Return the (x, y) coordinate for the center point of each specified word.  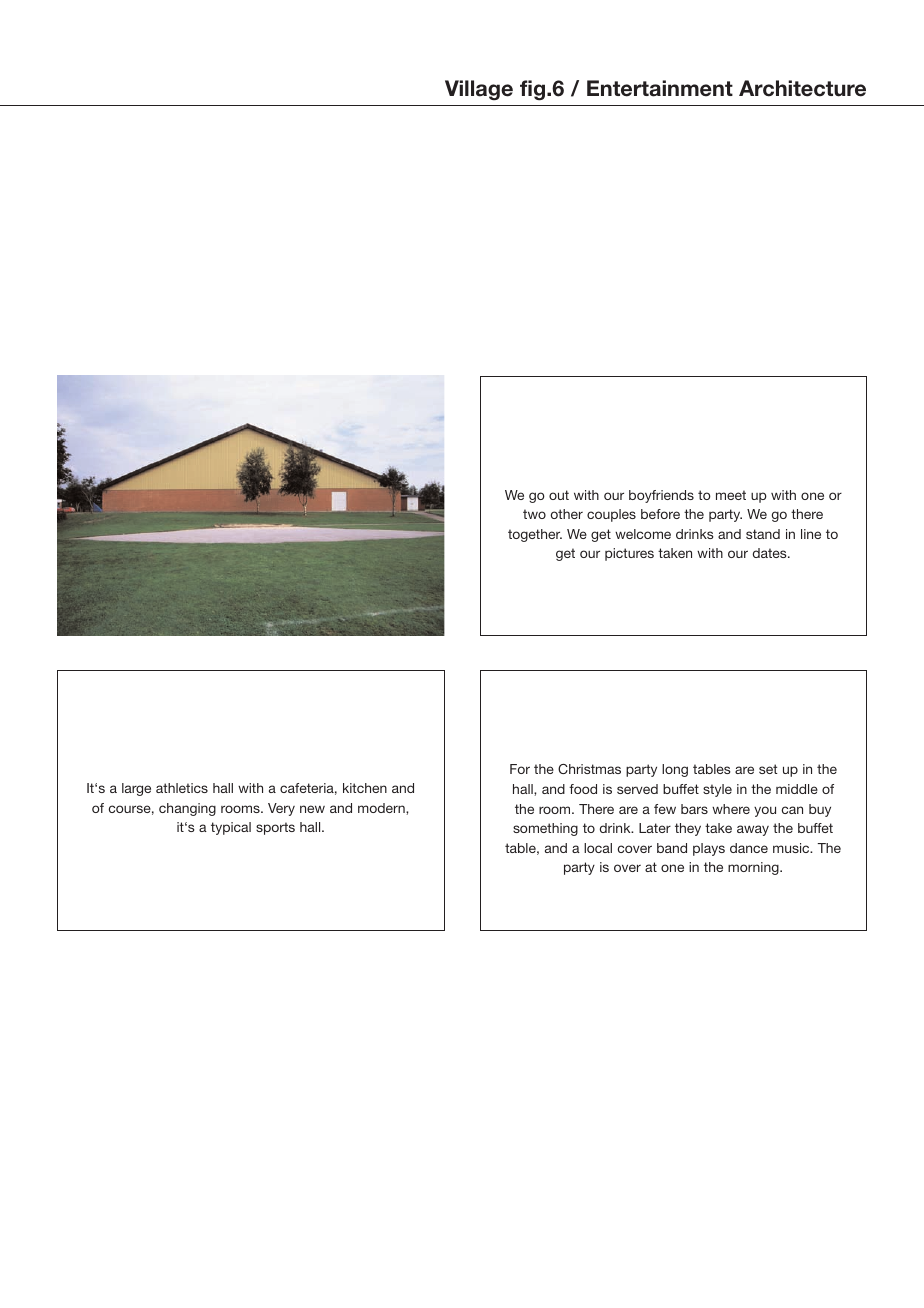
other (567, 514)
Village (479, 90)
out (559, 495)
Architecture (802, 88)
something (545, 829)
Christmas (589, 769)
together (535, 535)
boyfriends (661, 496)
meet (731, 495)
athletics (182, 788)
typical (231, 828)
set (768, 769)
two (534, 514)
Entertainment (660, 88)
